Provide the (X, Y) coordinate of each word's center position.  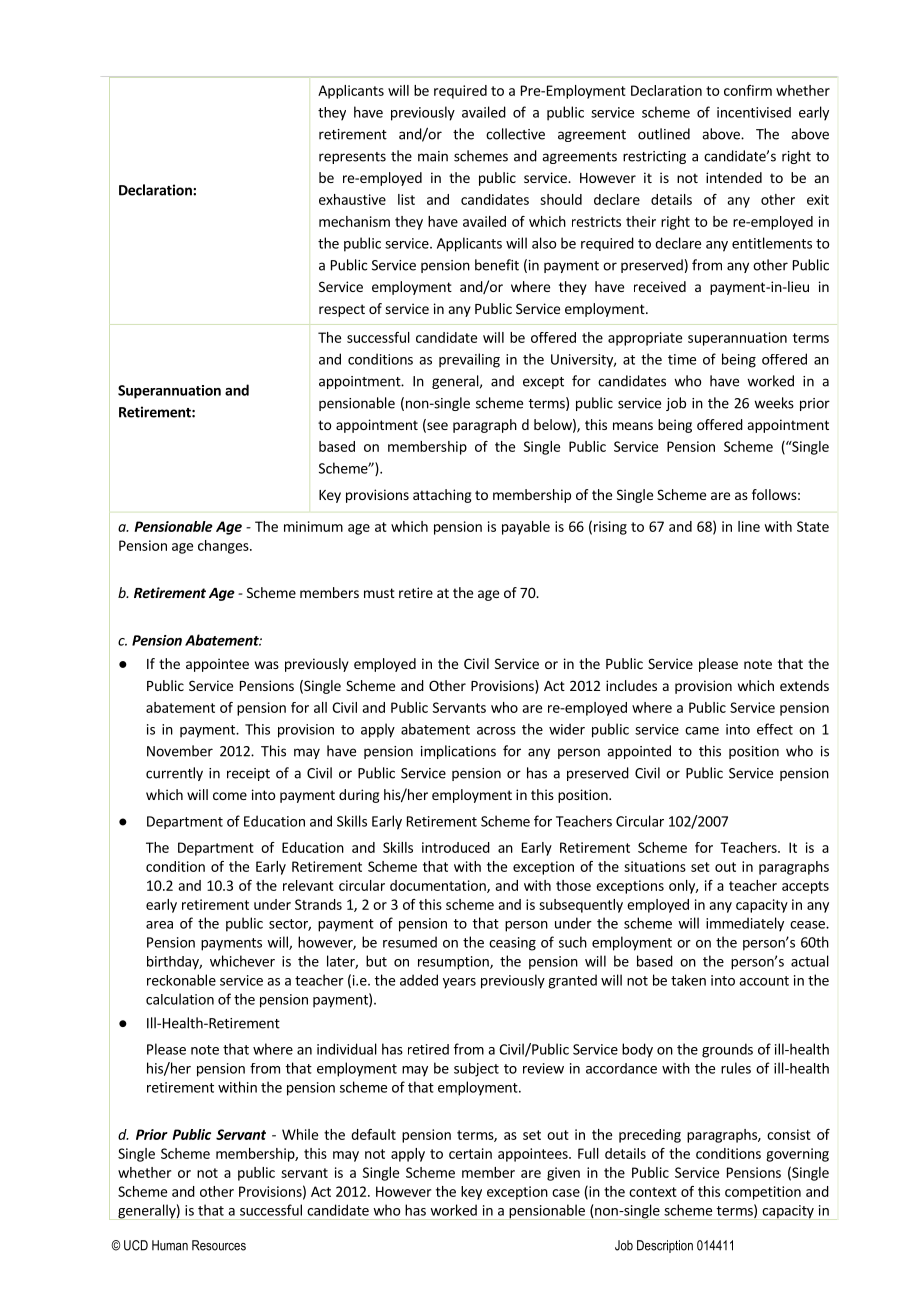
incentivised (754, 112)
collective (515, 134)
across (496, 731)
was (267, 665)
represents (352, 158)
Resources (219, 1245)
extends (804, 685)
